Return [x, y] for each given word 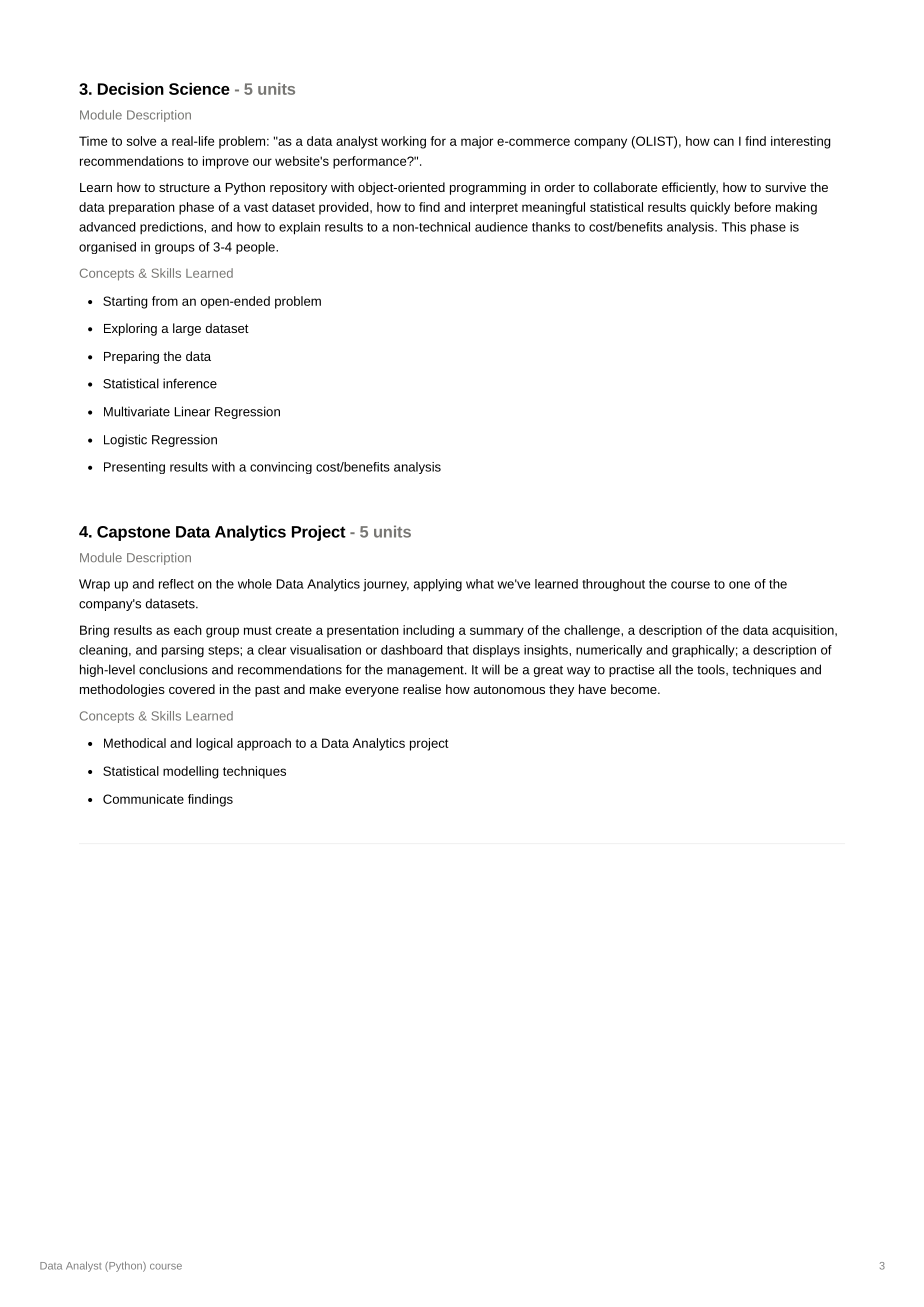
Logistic [125, 440]
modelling [191, 772]
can [724, 142]
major [477, 142]
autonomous [509, 689]
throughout [613, 585]
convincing [281, 468]
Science [199, 89]
